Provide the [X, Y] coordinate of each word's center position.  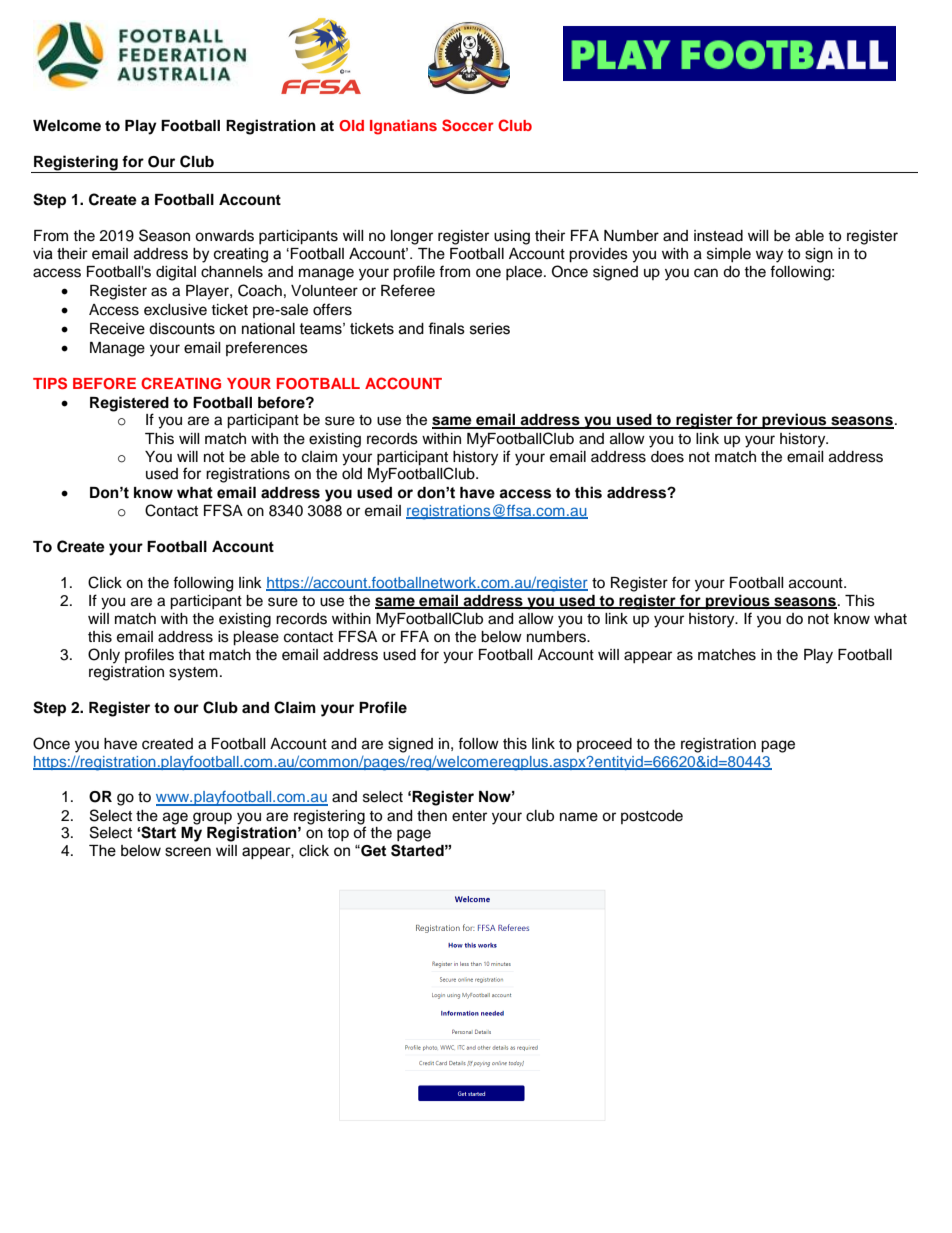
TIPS [50, 383]
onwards [224, 236]
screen [188, 852]
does [667, 457]
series [490, 329]
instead [718, 236]
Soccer [468, 125]
